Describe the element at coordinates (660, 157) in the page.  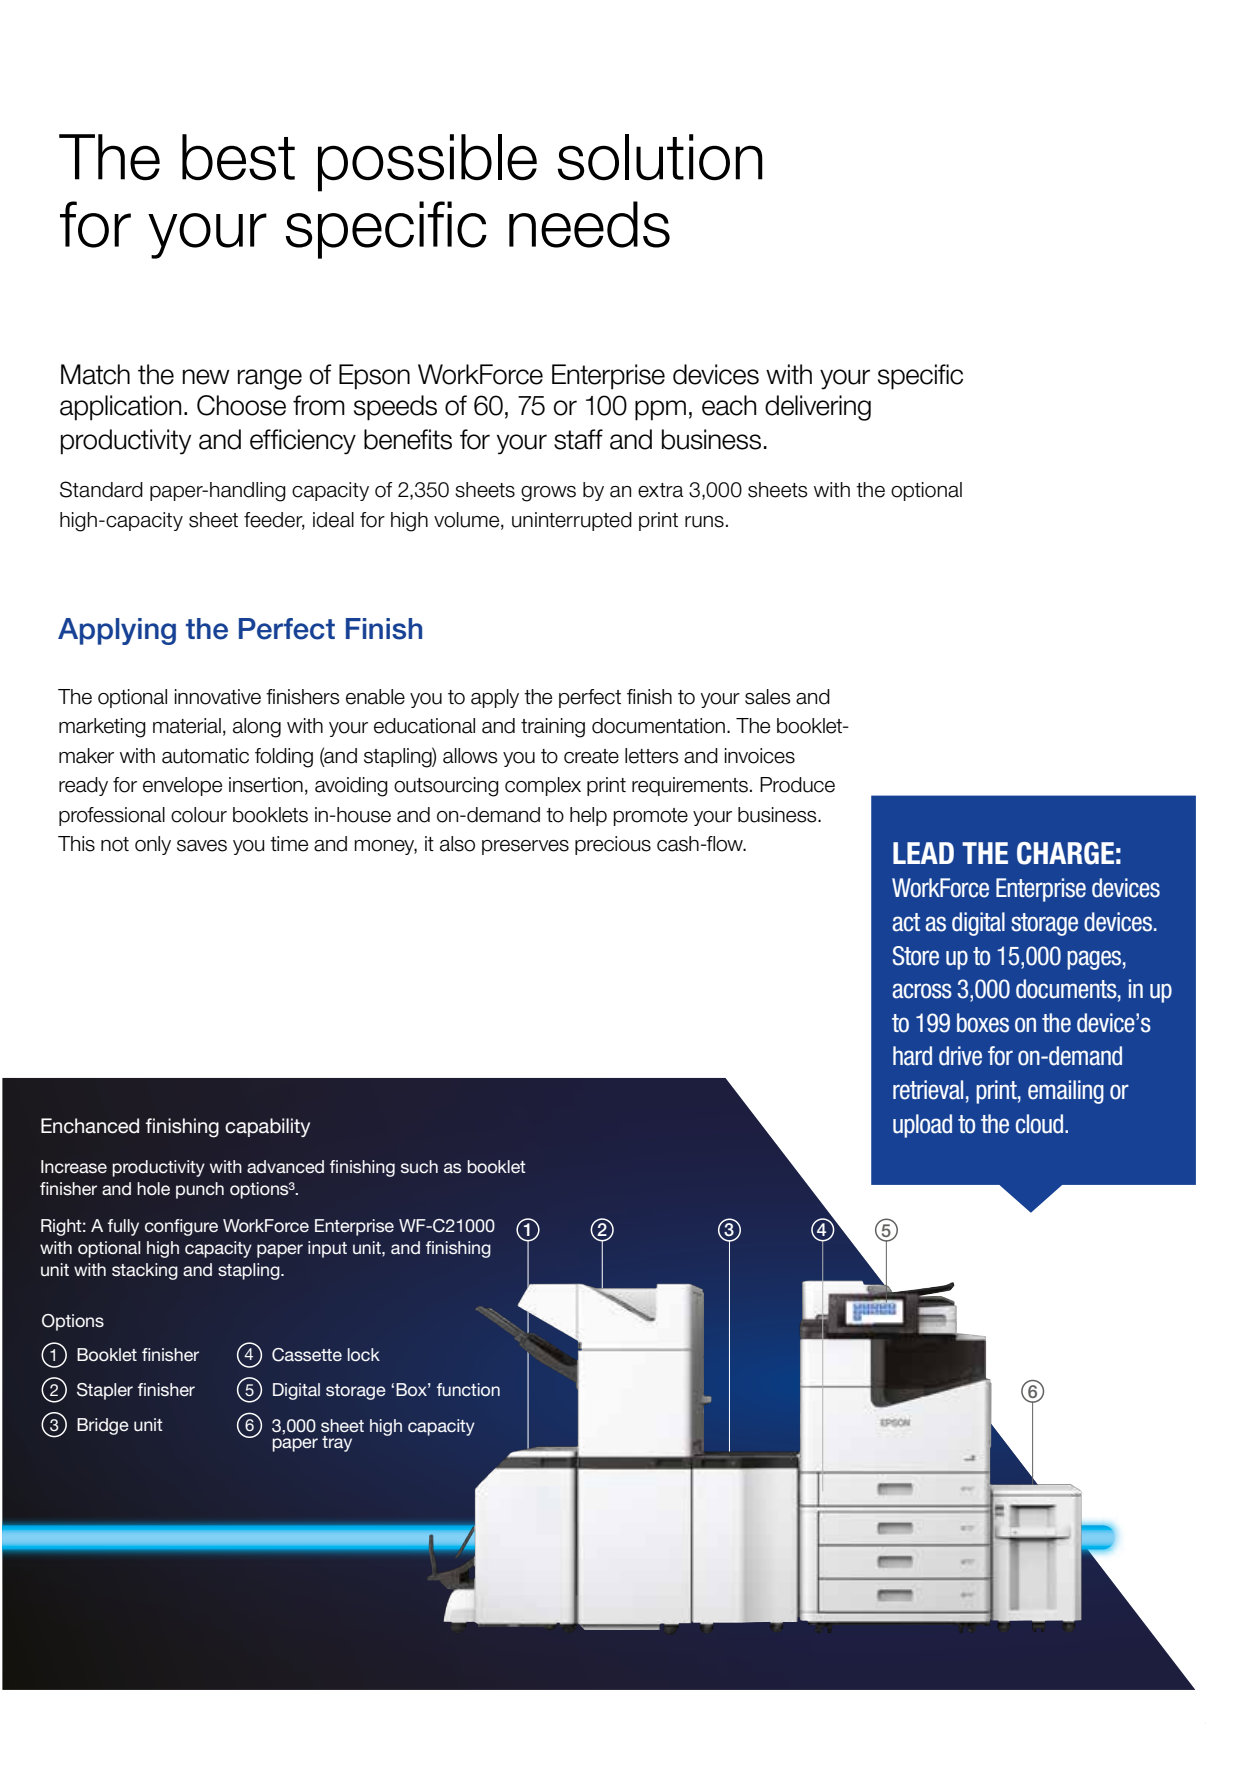
I see `solution` at that location.
